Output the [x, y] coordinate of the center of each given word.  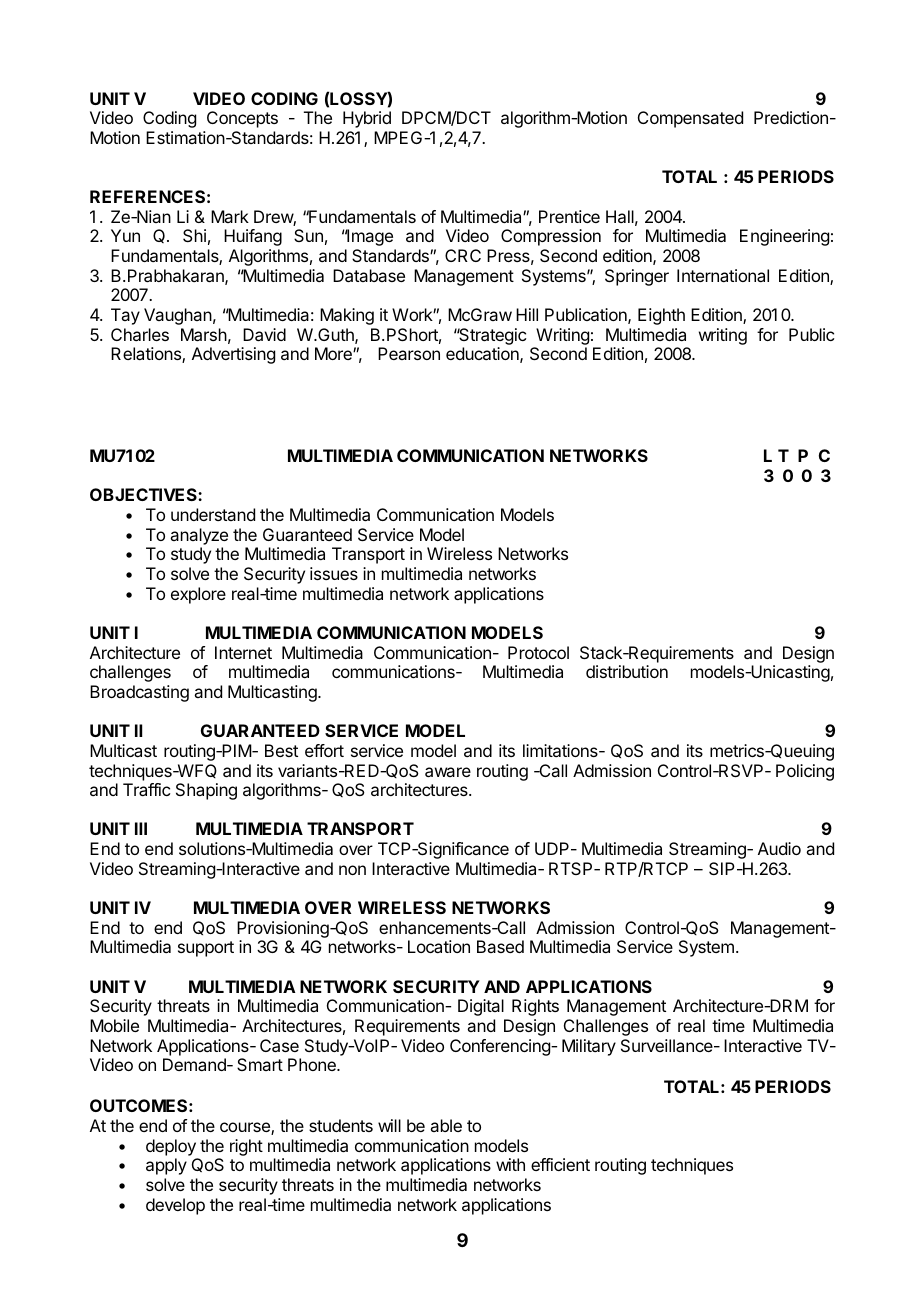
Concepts [242, 119]
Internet [243, 652]
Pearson [409, 353]
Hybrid [367, 119]
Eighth [661, 316]
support [206, 949]
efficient [560, 1164]
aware [448, 772]
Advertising [233, 355]
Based [500, 946]
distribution [627, 671]
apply [166, 1166]
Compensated [690, 119]
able [446, 1125]
